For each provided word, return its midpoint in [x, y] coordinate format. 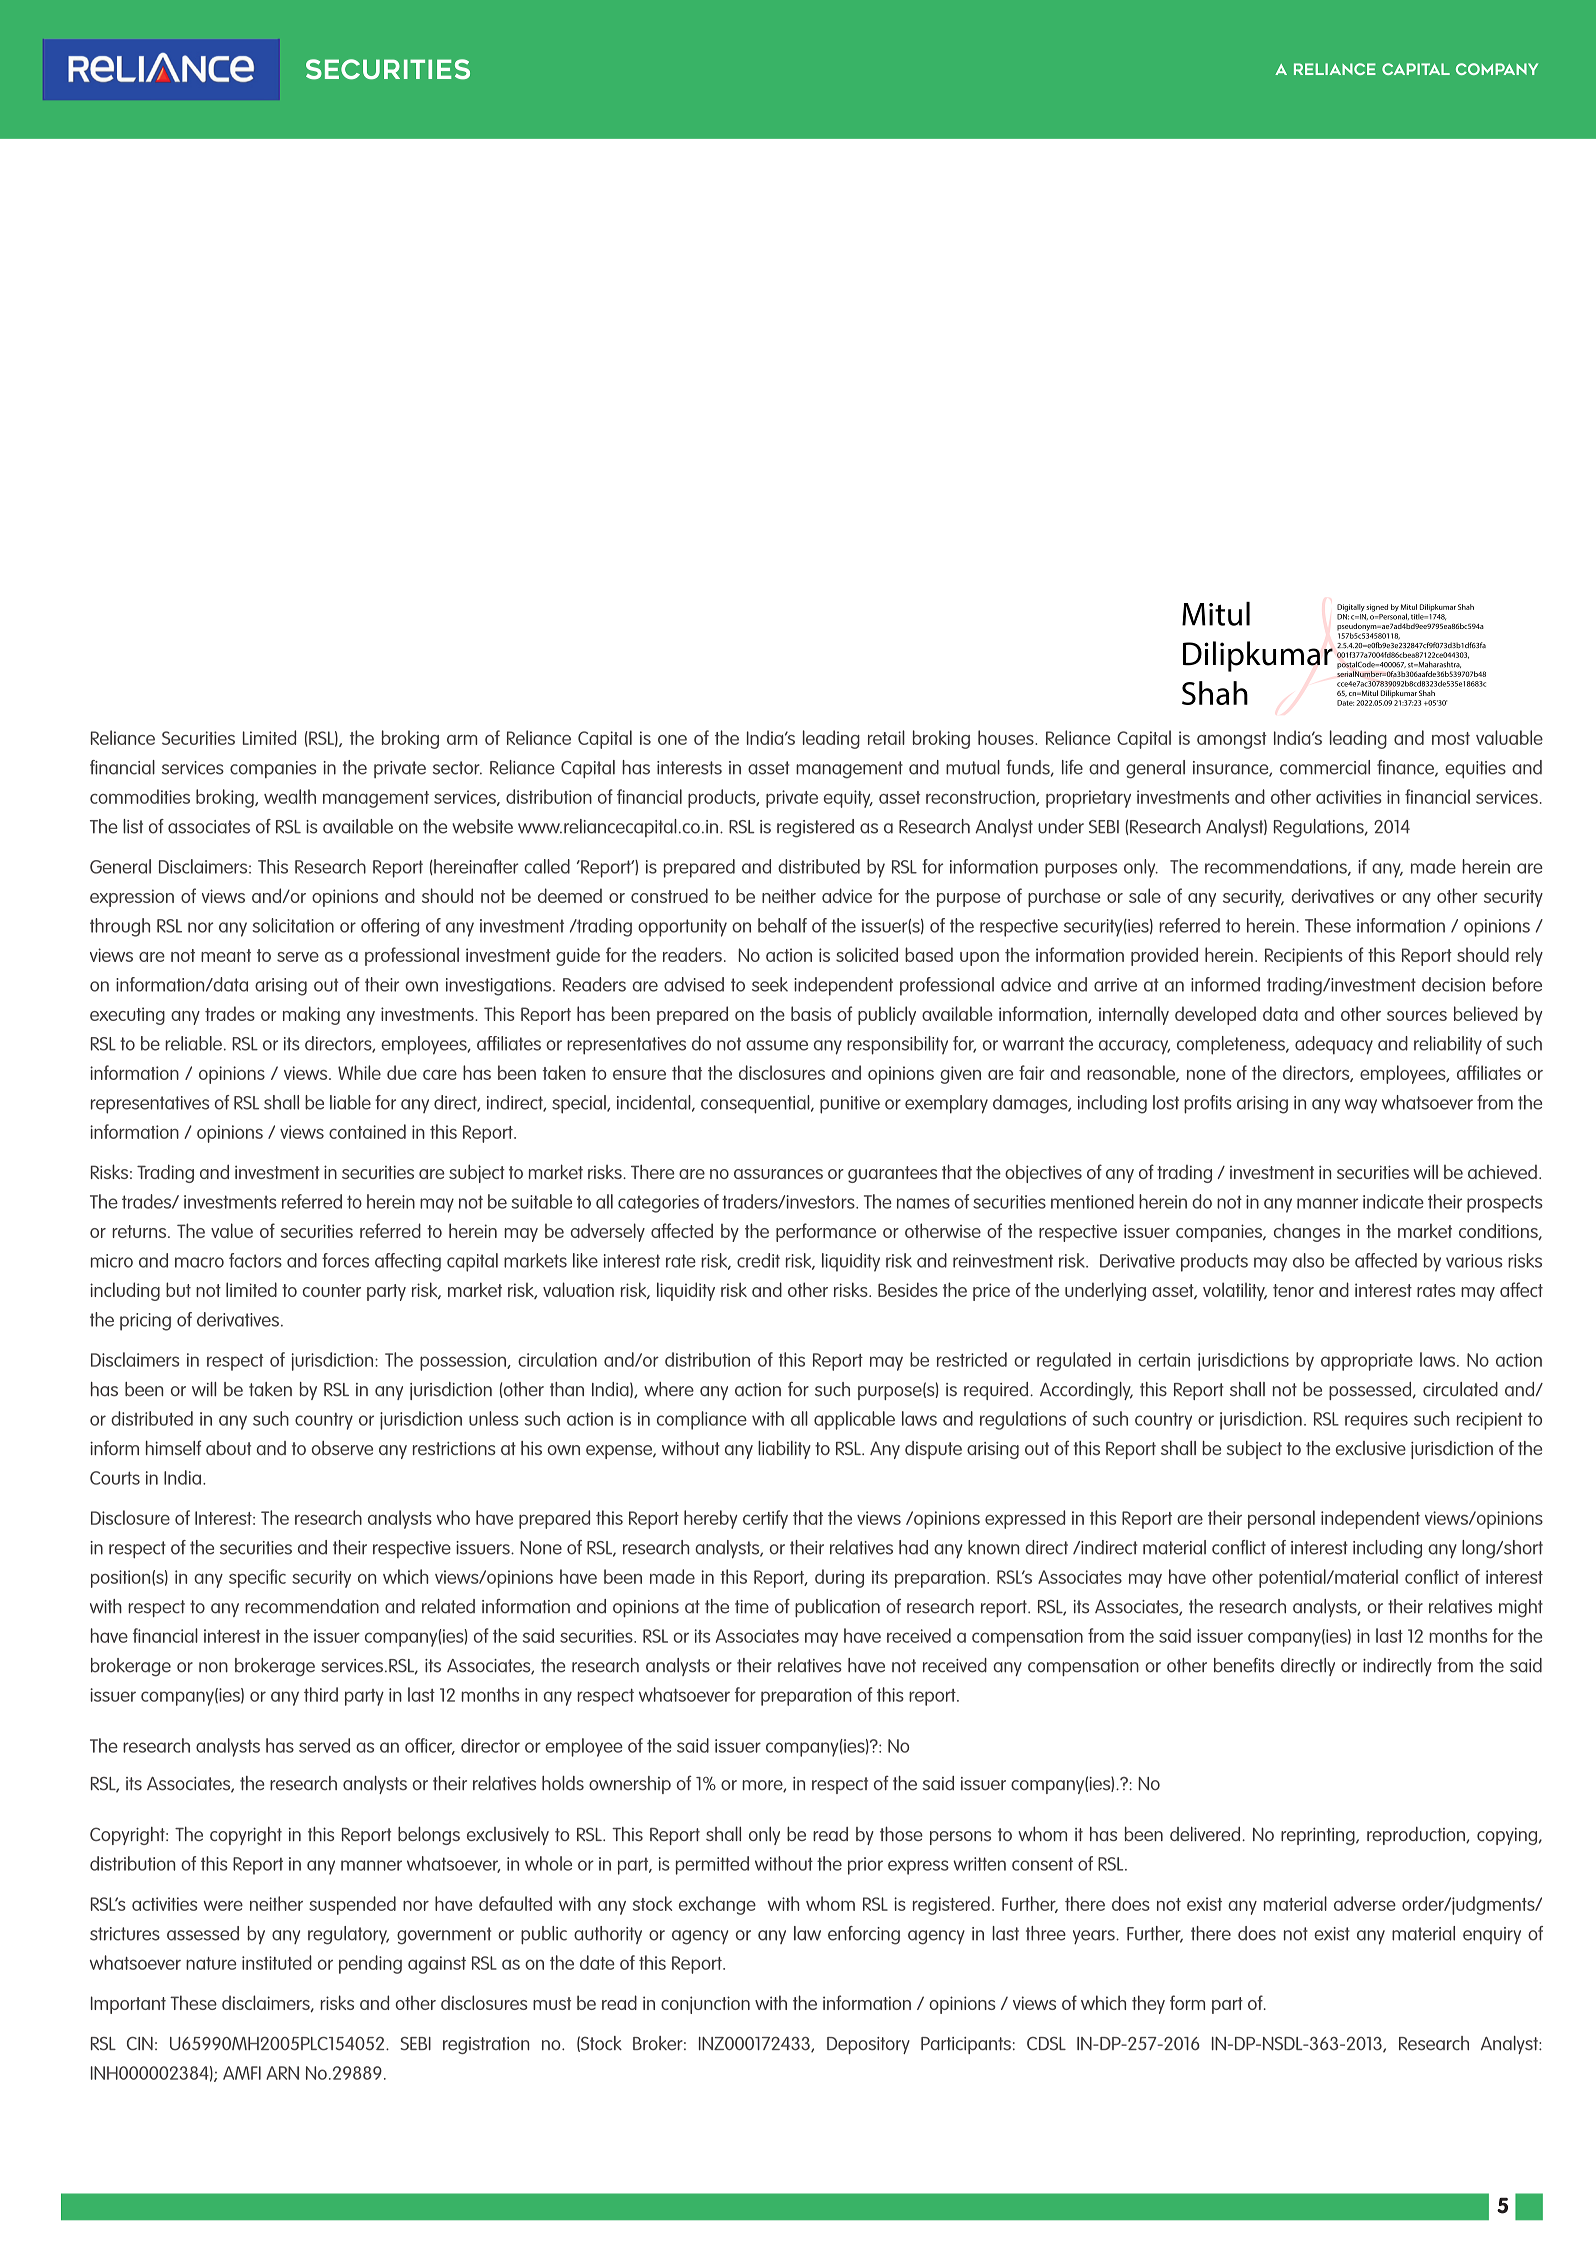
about [228, 1448]
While [359, 1072]
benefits [1244, 1665]
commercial [1325, 767]
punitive [850, 1105]
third [321, 1694]
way [1361, 1106]
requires [1376, 1421]
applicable [854, 1420]
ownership [630, 1785]
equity [848, 799]
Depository [868, 2045]
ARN [282, 2073]
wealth [290, 796]
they [1148, 2004]
